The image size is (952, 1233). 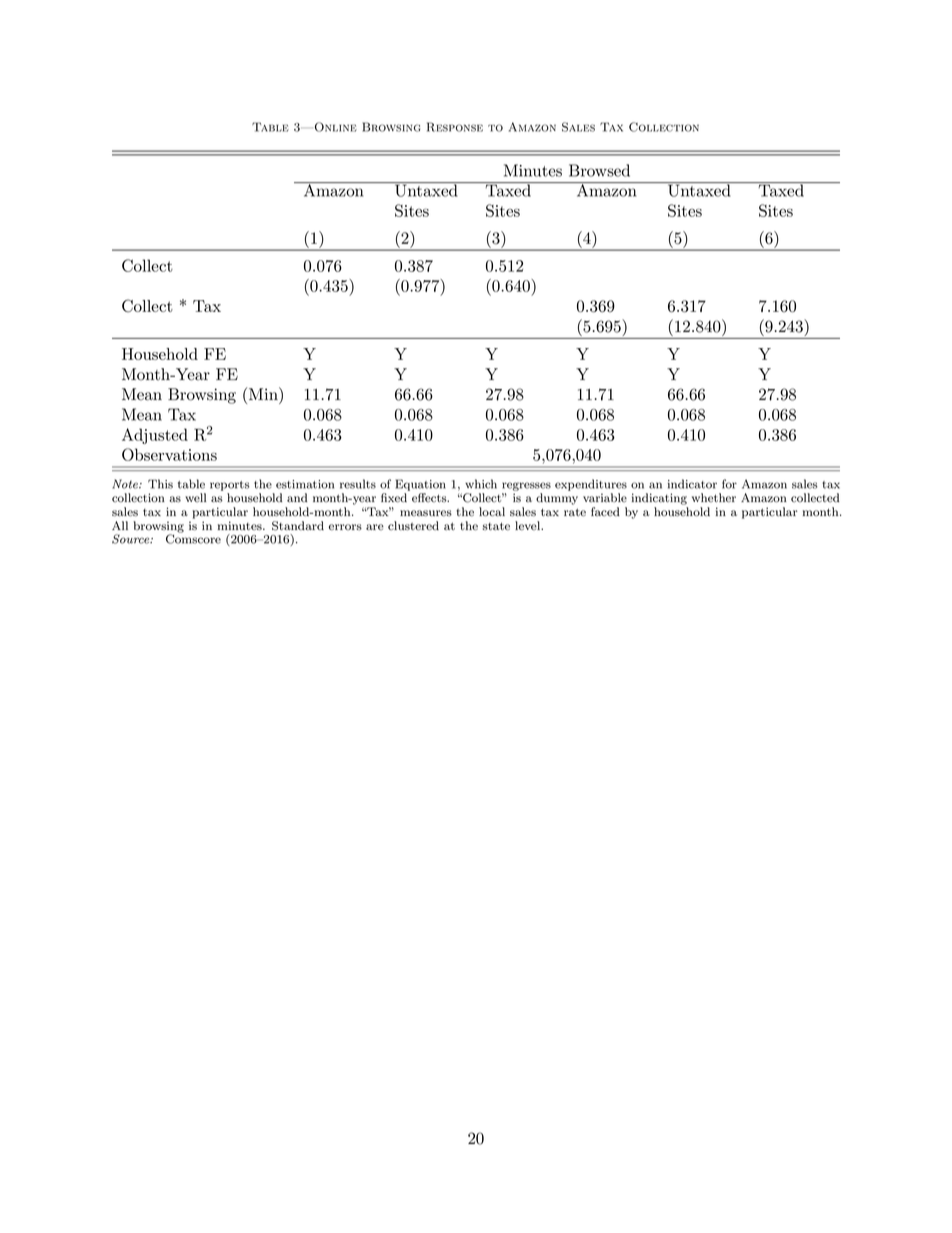 What do you see at coordinates (455, 127) in the image?
I see `Response` at bounding box center [455, 127].
